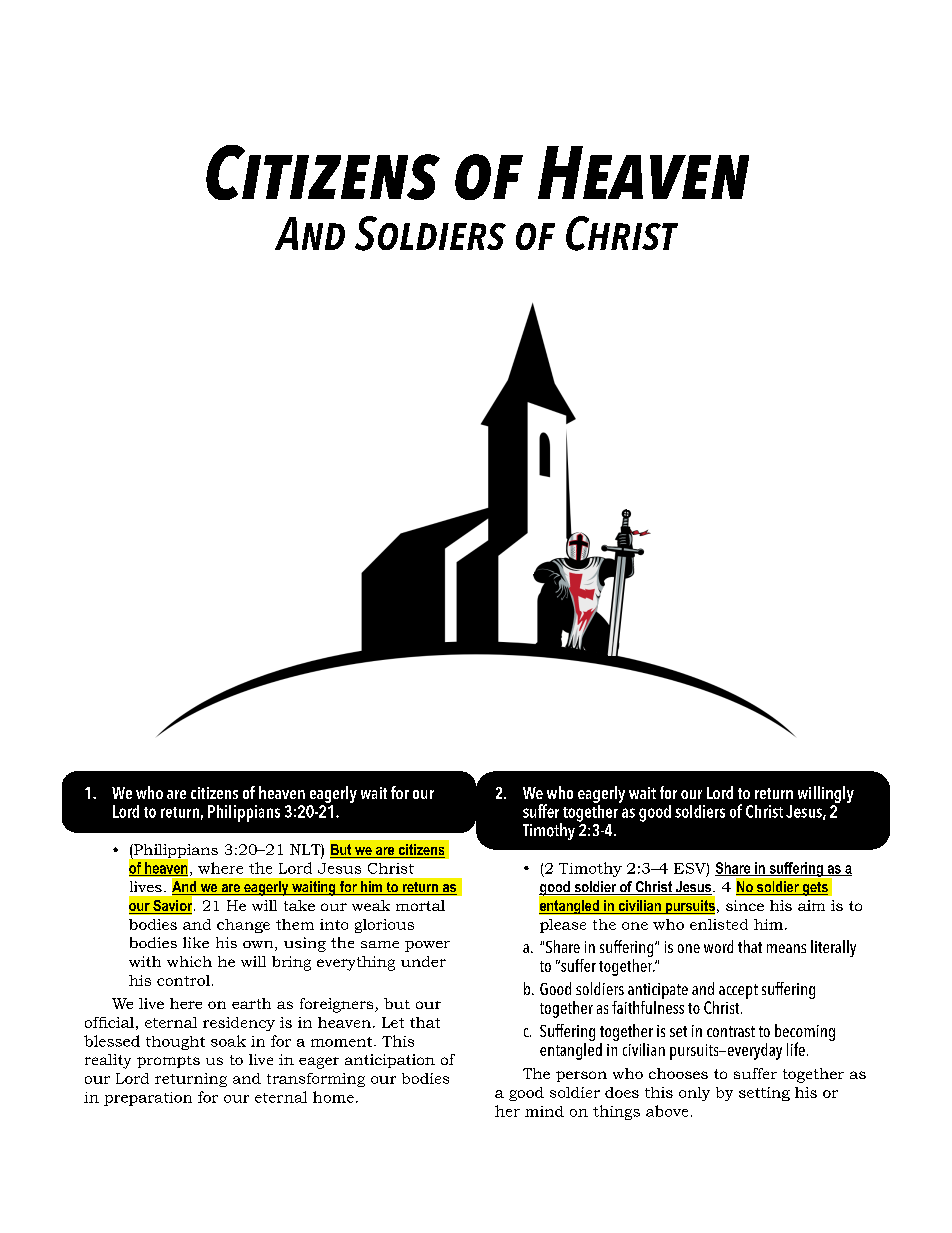 This page has width=952, height=1233. What do you see at coordinates (251, 1003) in the page?
I see `earth` at bounding box center [251, 1003].
